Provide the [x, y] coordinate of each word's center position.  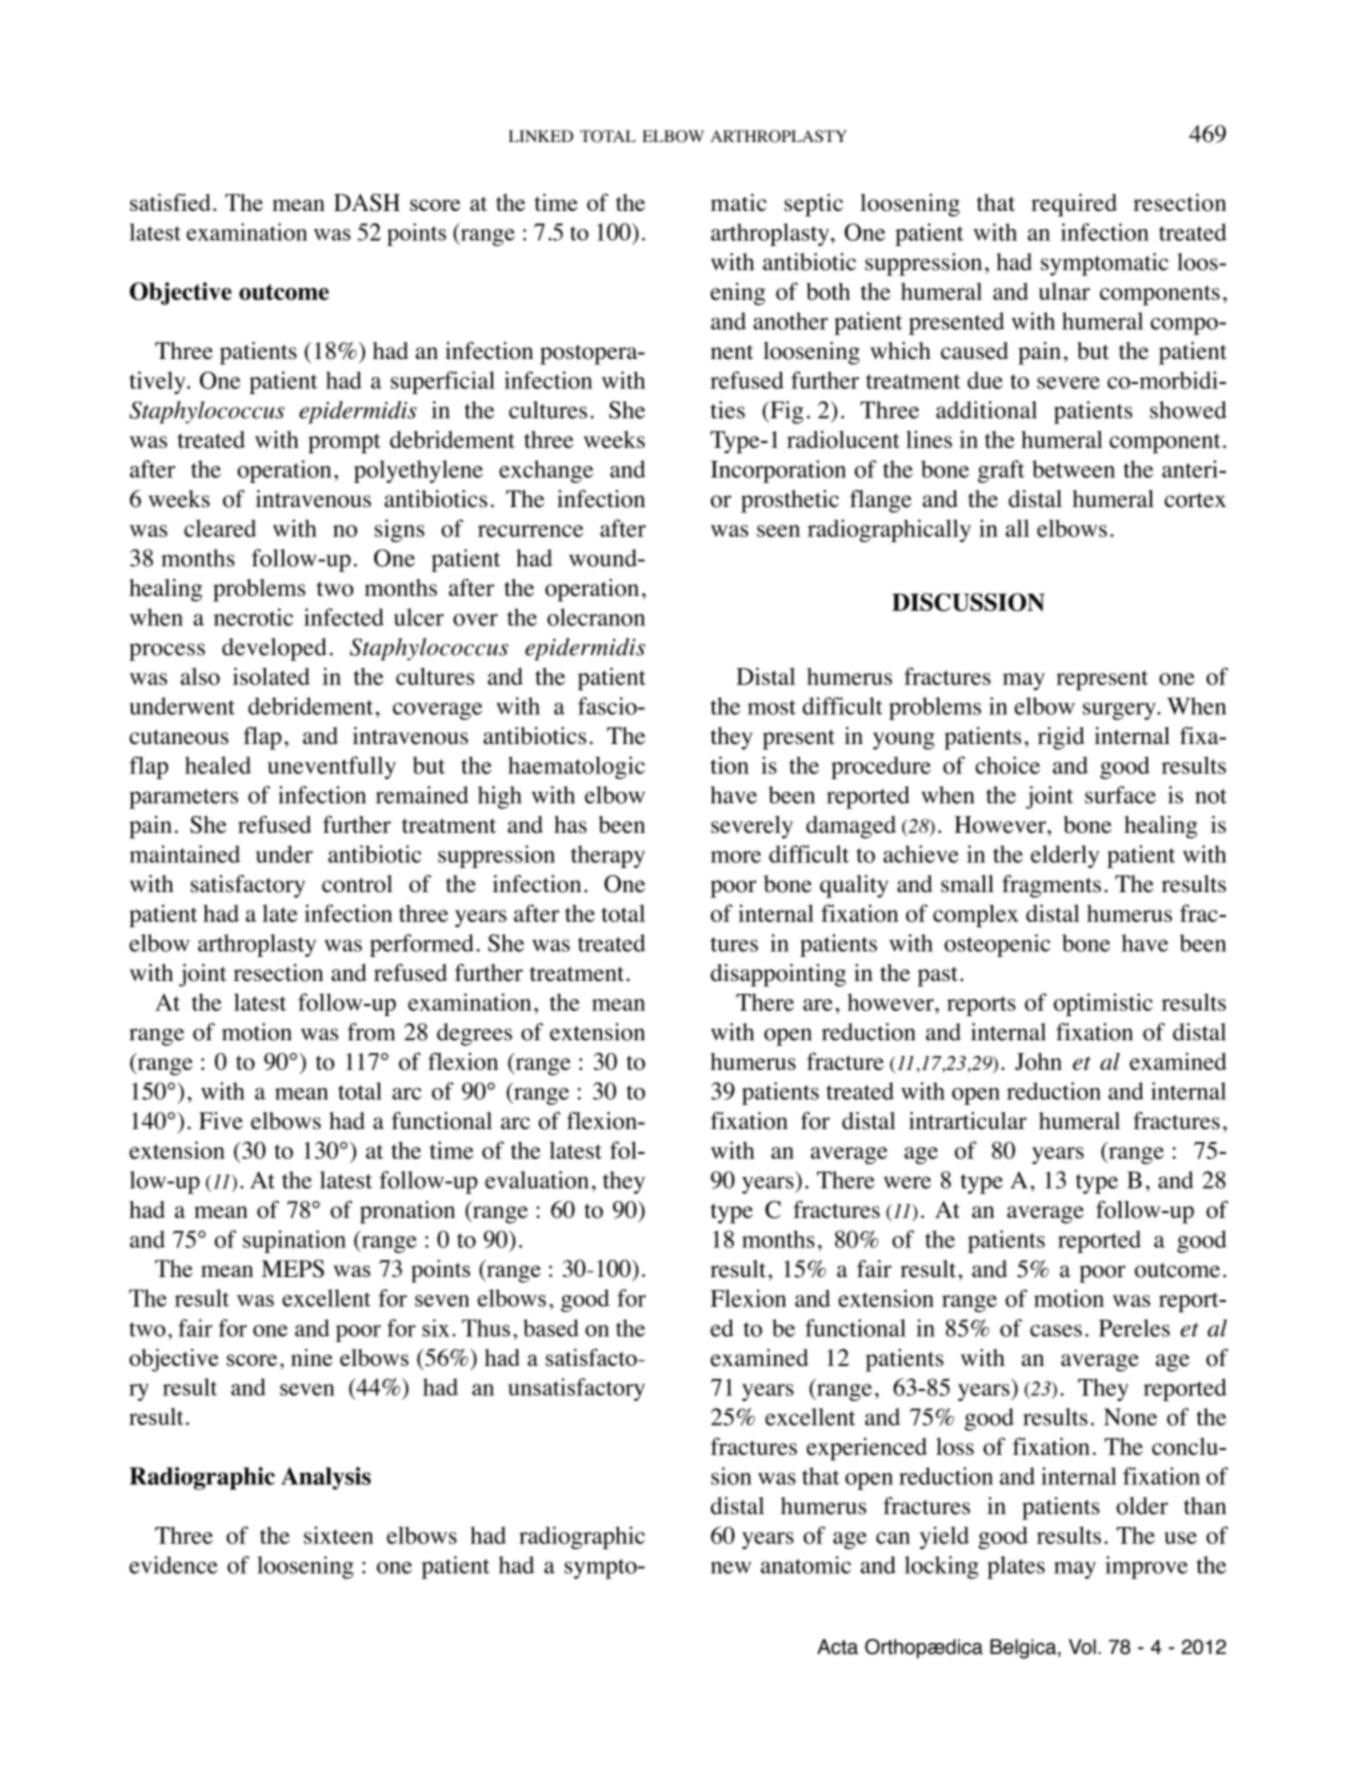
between [1073, 469]
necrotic [253, 617]
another [790, 321]
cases [1056, 1330]
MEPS [293, 1268]
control [357, 884]
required [1074, 205]
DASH [367, 202]
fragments [1051, 886]
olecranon [596, 617]
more [736, 857]
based [551, 1328]
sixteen [339, 1535]
